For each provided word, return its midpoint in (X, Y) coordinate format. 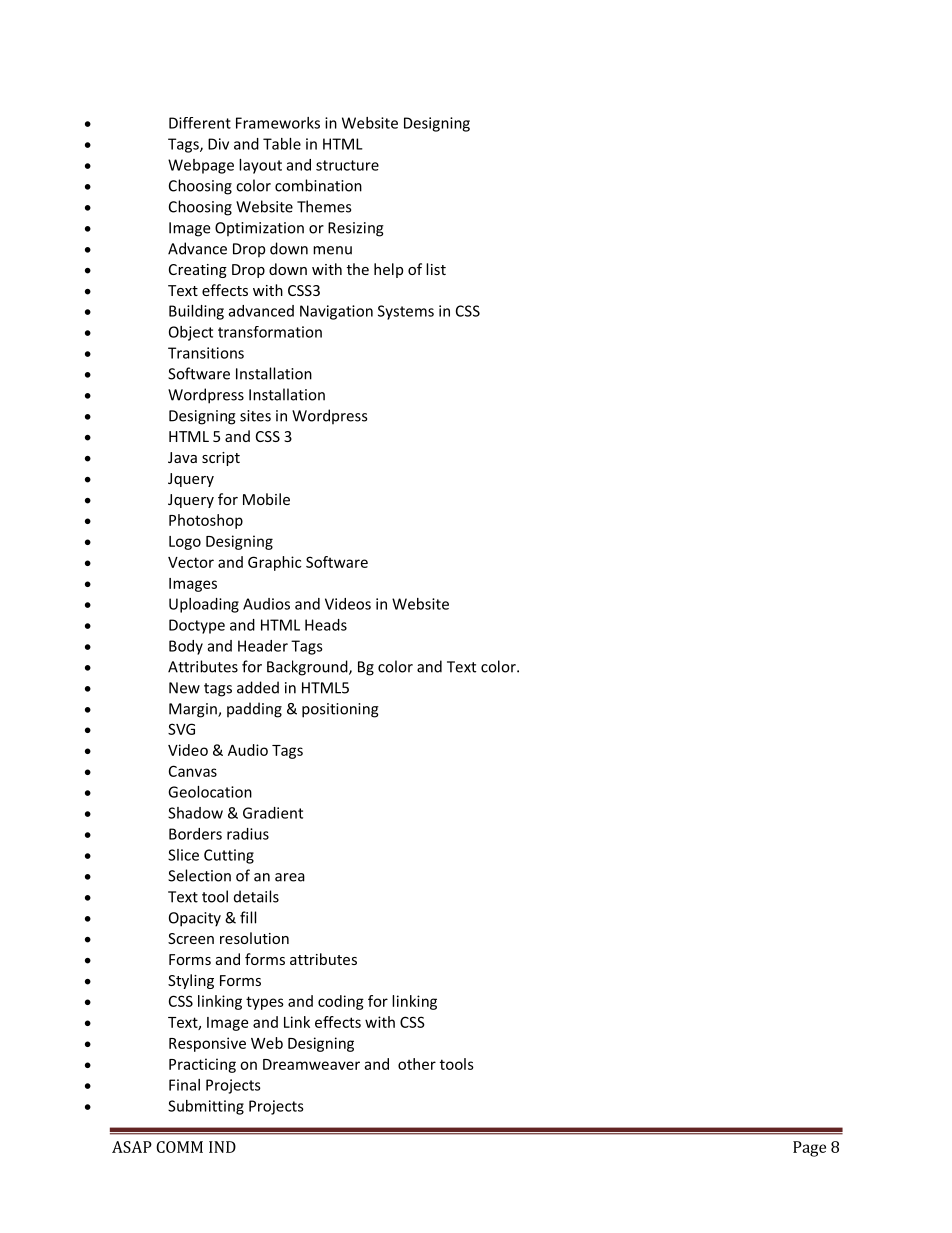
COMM (179, 1147)
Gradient (273, 813)
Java (182, 457)
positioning (340, 710)
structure (347, 165)
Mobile (266, 499)
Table (282, 144)
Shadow (195, 813)
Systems (406, 312)
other (417, 1064)
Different (200, 123)
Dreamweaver (311, 1064)
